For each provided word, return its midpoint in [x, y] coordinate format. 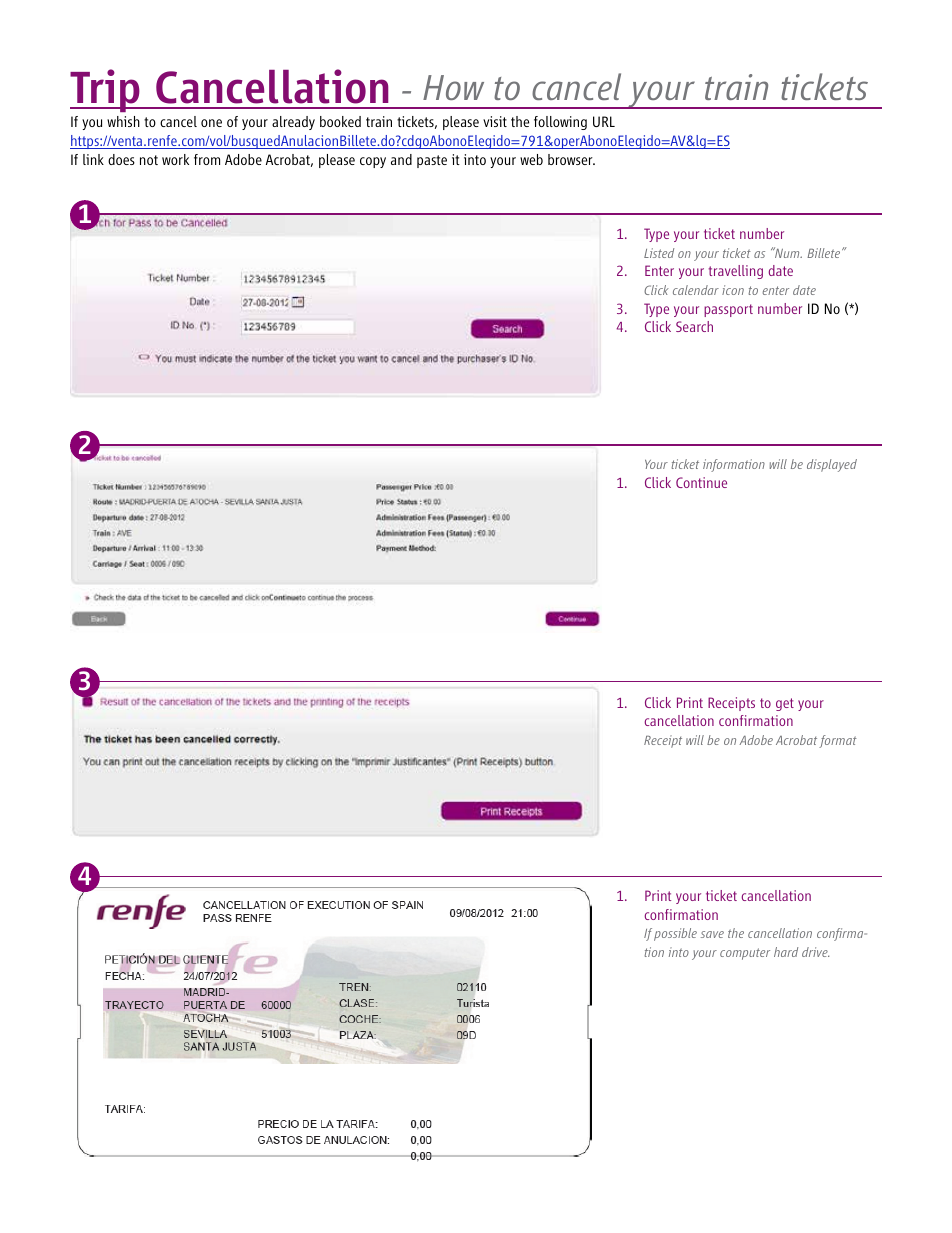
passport [728, 310]
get [785, 704]
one [211, 123]
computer [745, 954]
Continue [701, 482]
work [175, 159]
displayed [832, 465]
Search [694, 326]
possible [675, 934]
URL [604, 121]
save [712, 934]
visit [495, 121]
